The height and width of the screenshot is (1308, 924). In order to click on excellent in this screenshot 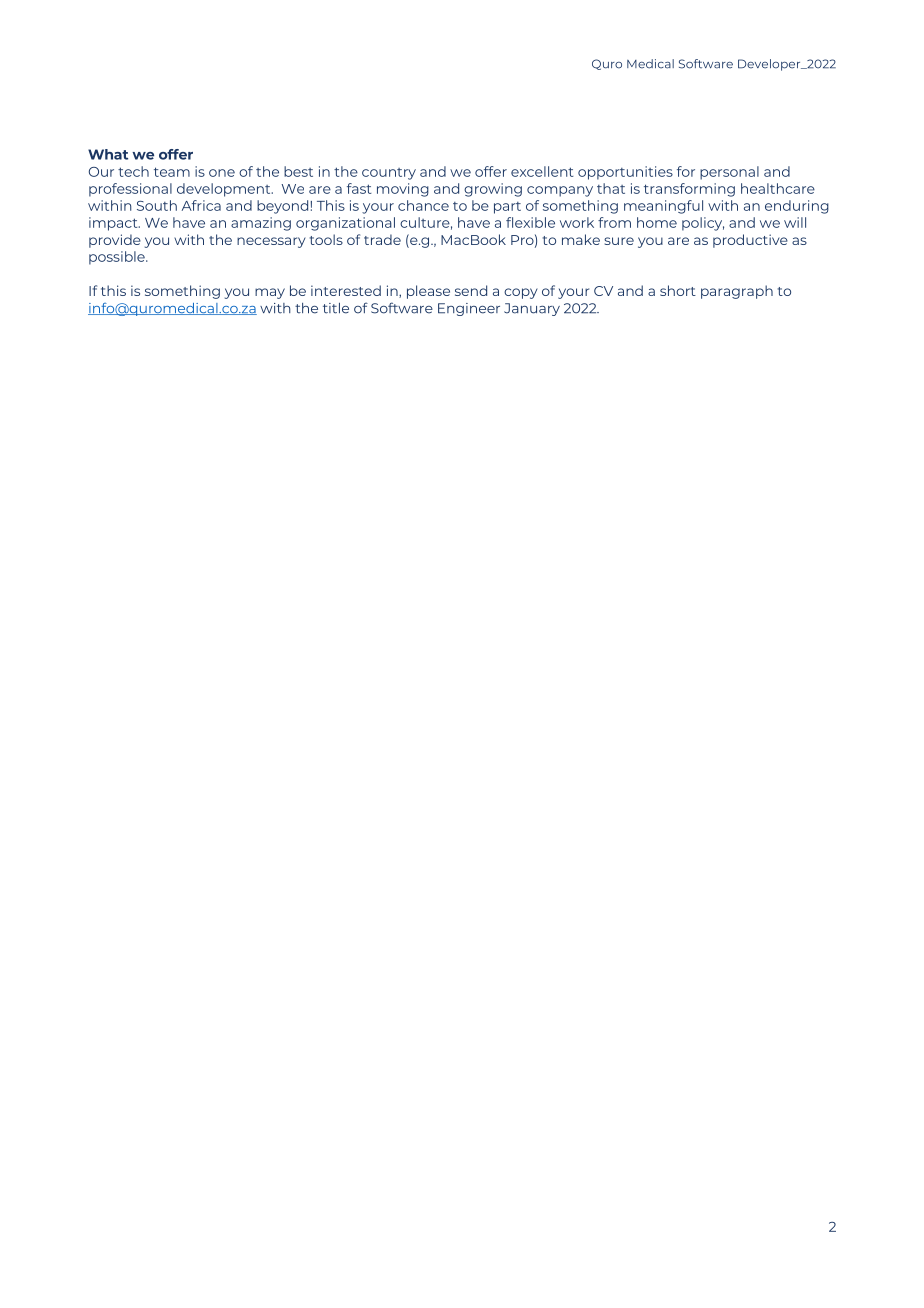, I will do `click(542, 171)`.
